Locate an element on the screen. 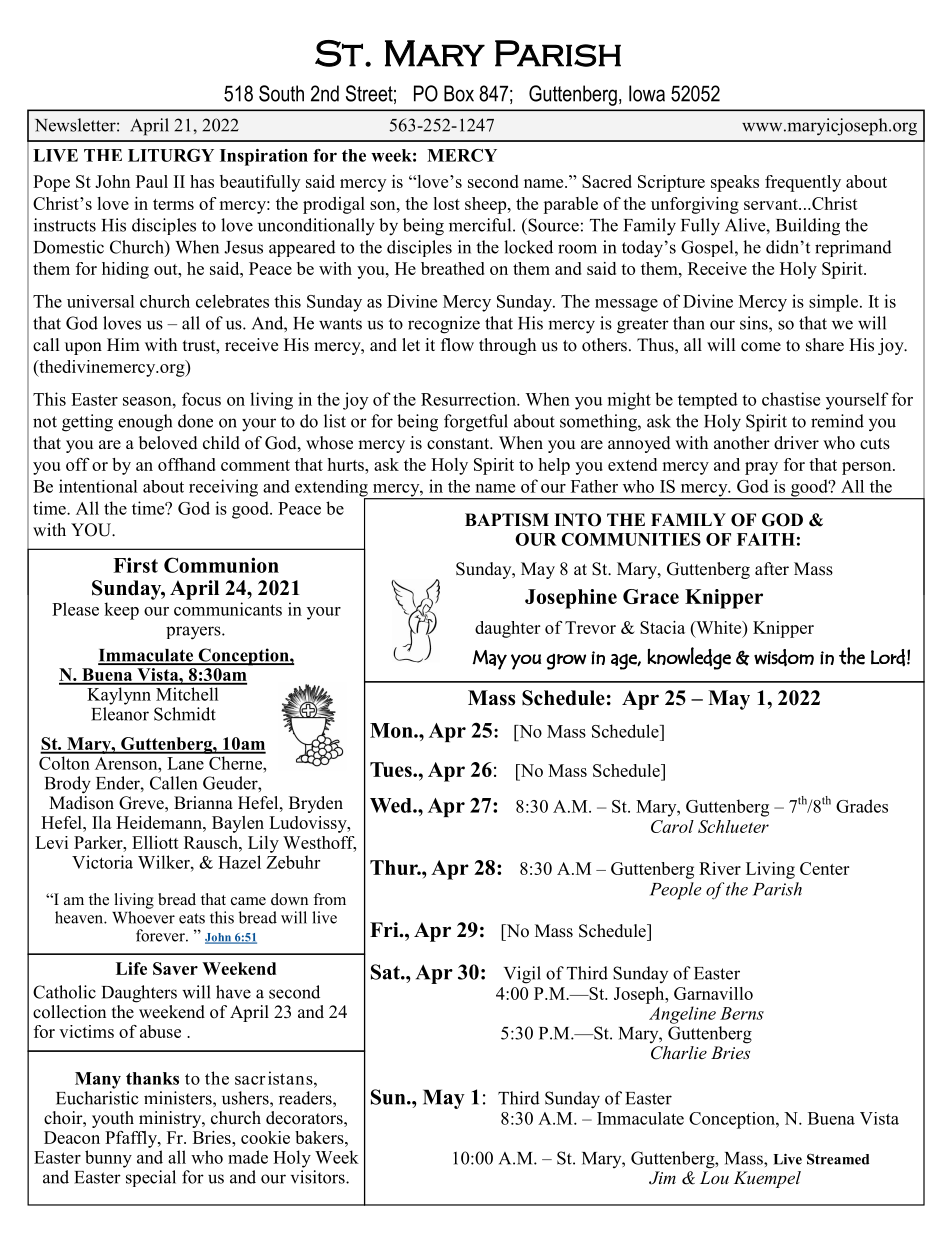  Schlueter is located at coordinates (733, 826).
